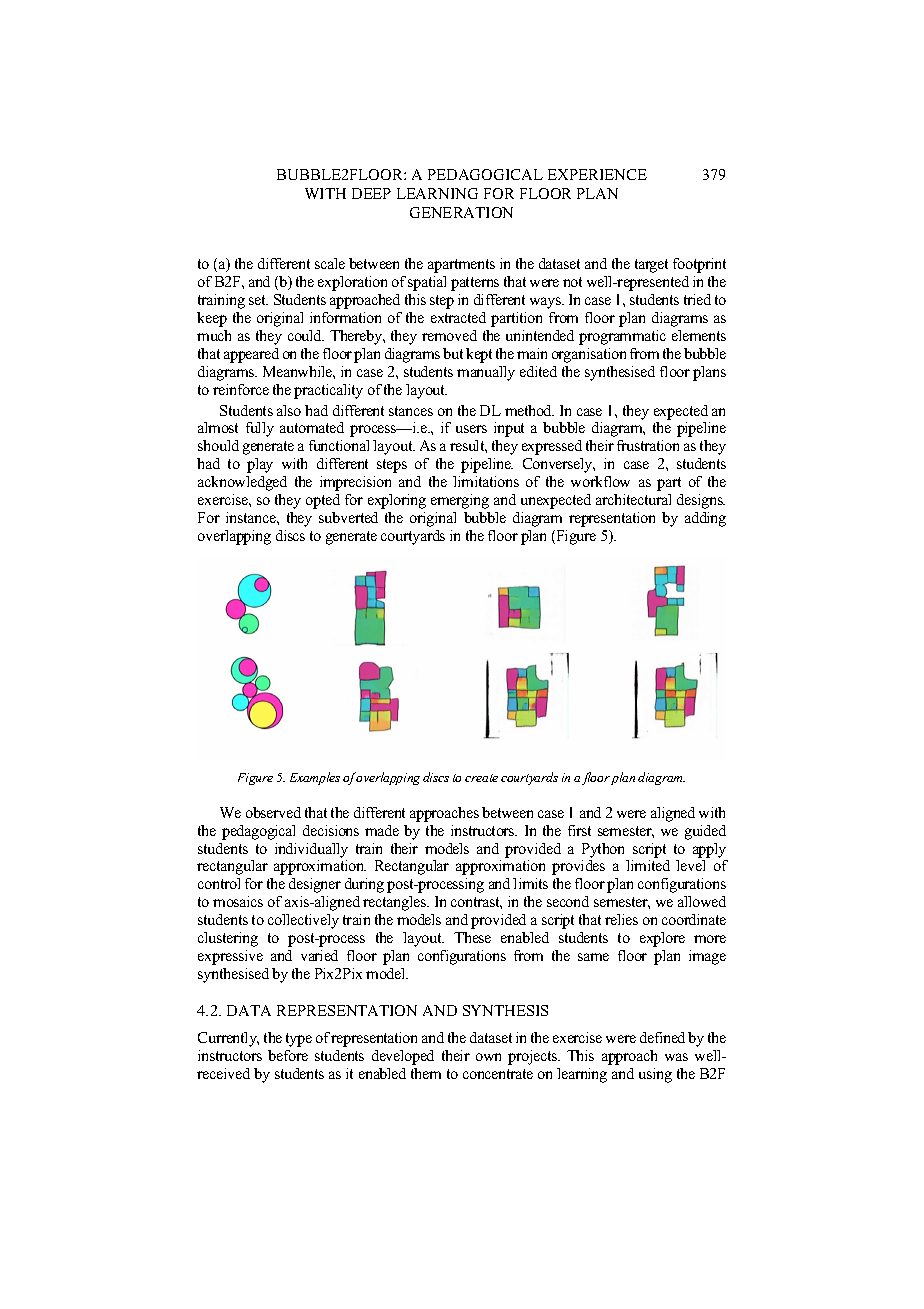  I want to click on play, so click(260, 465).
